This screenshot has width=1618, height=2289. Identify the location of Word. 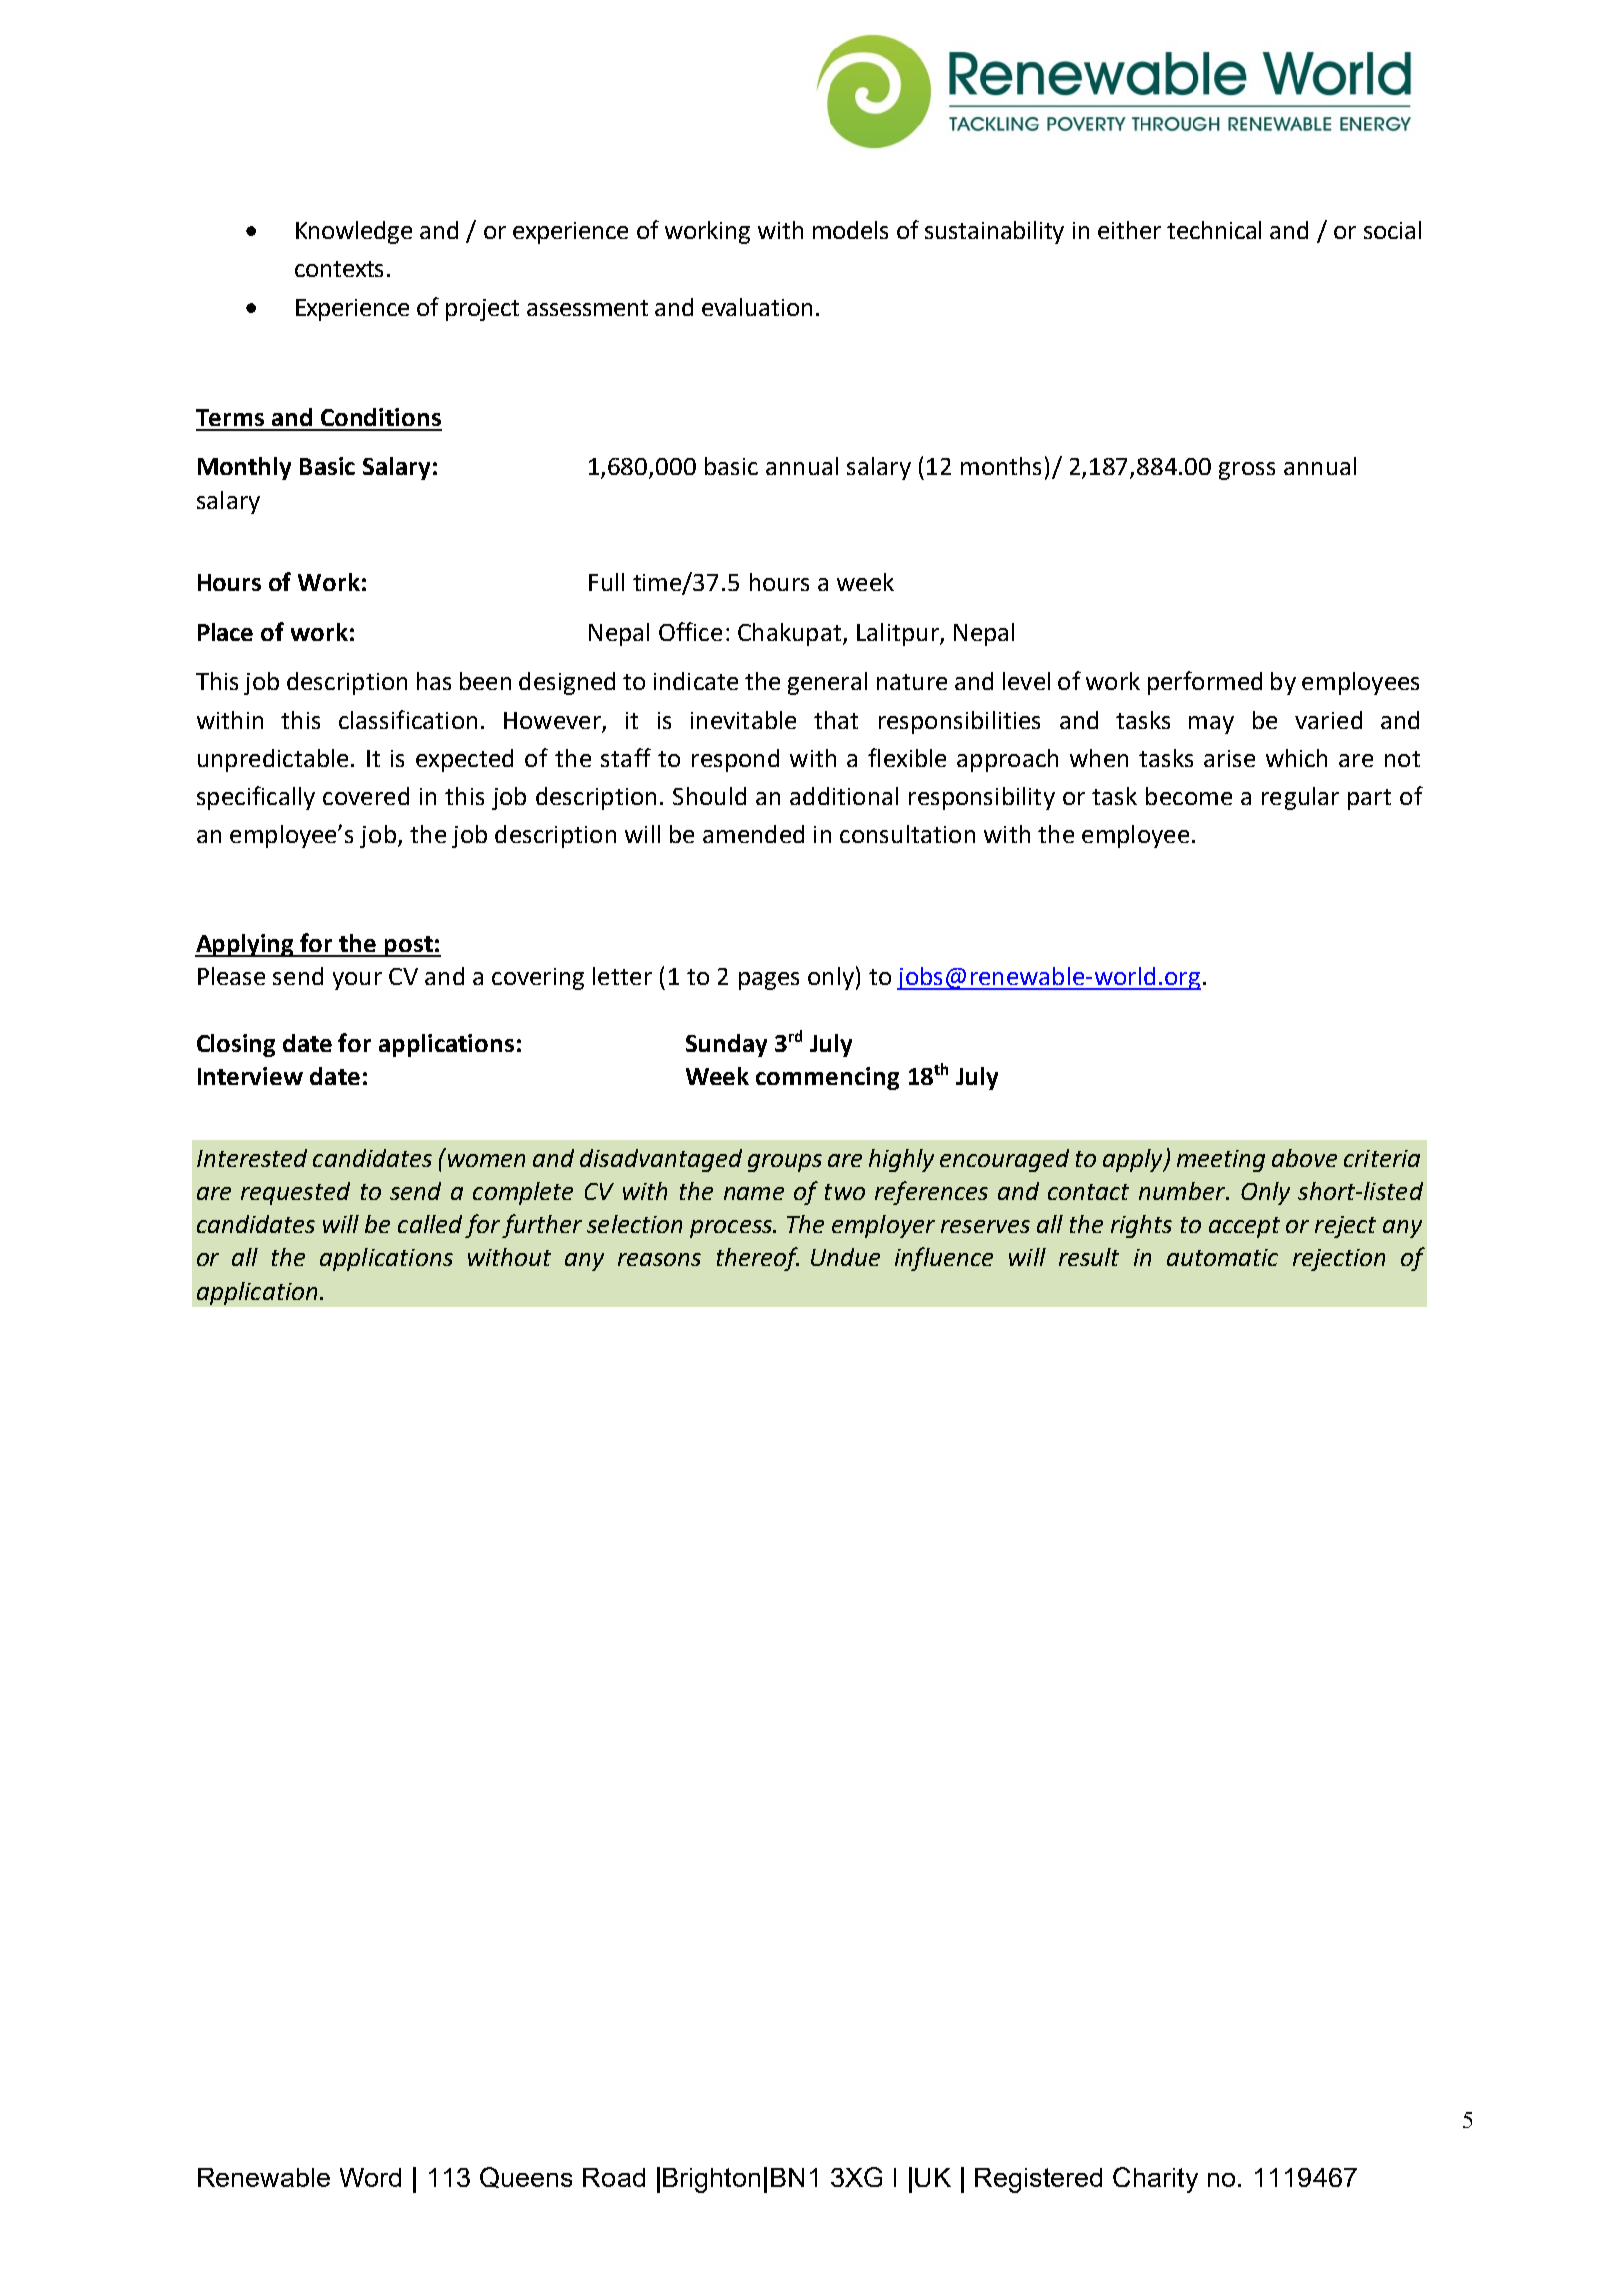
(370, 2177).
